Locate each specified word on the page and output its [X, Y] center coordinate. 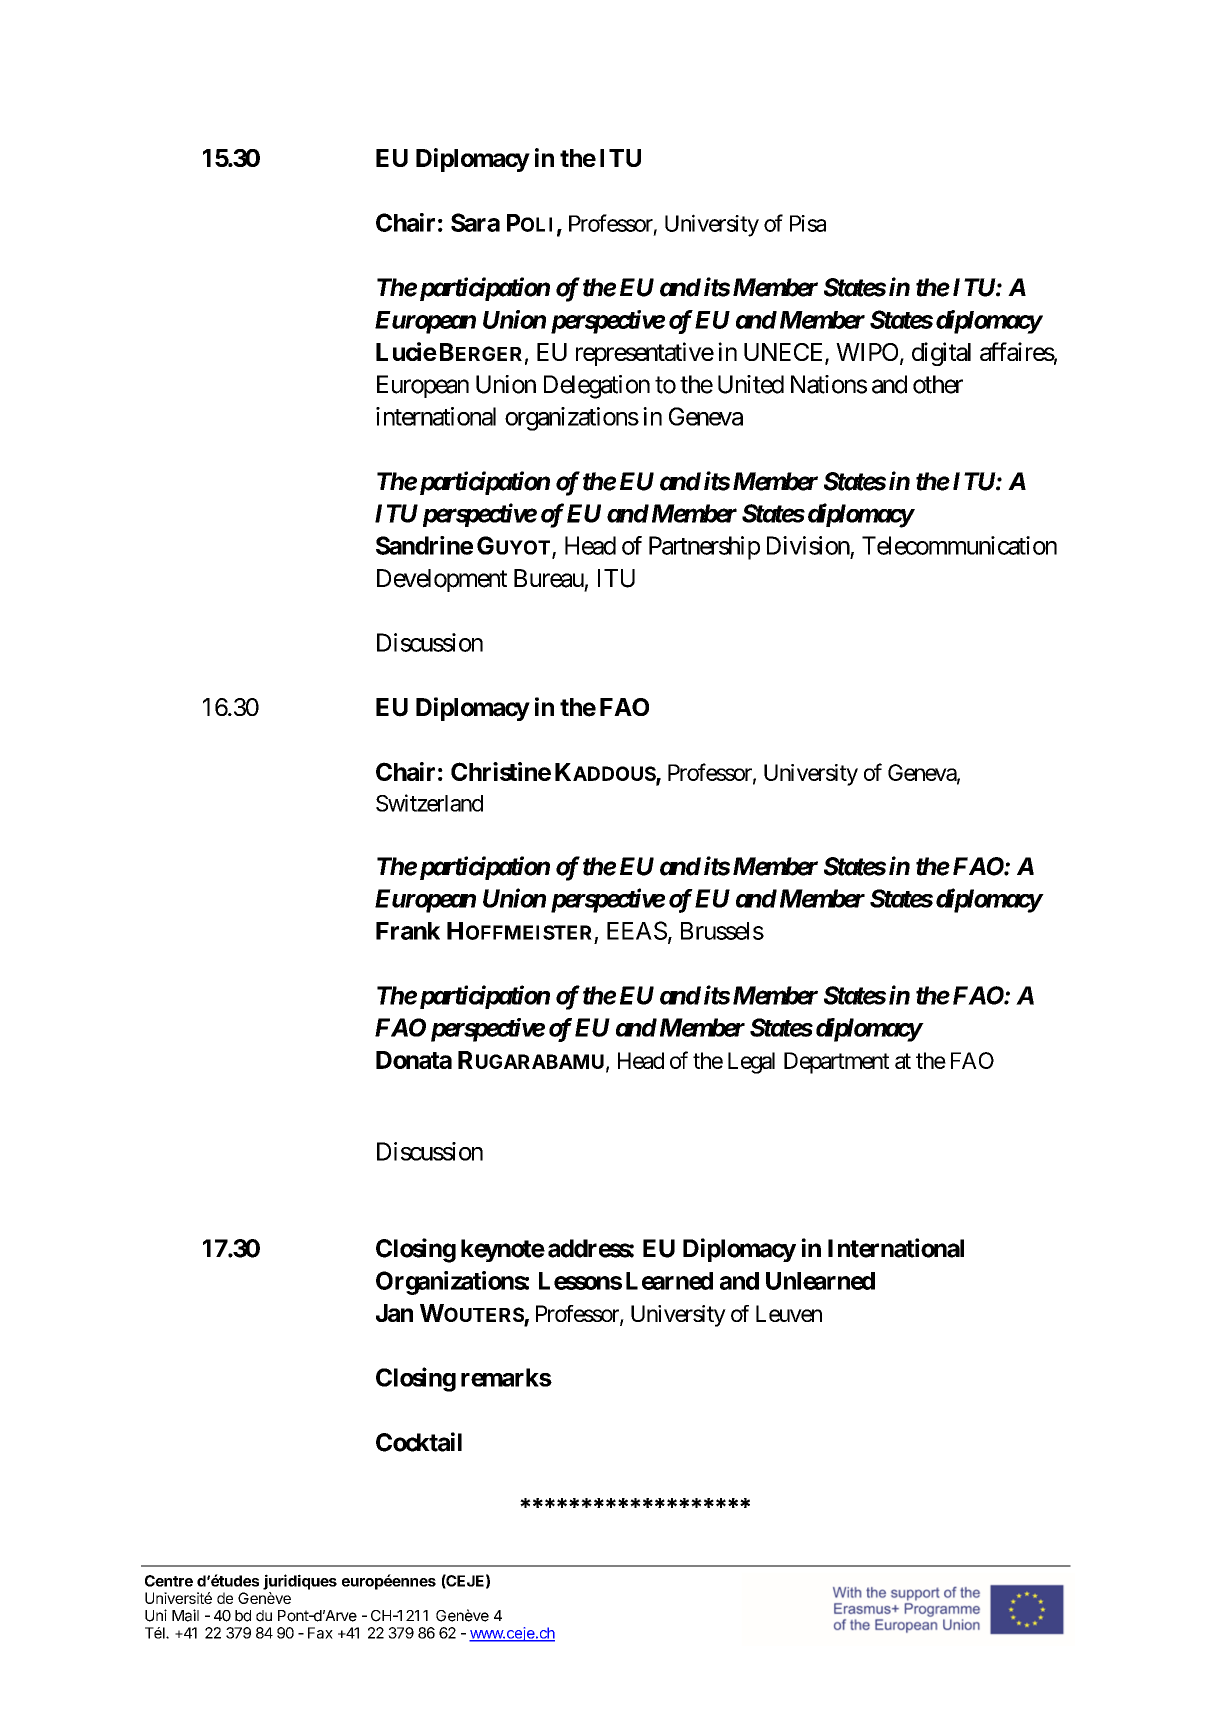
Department [836, 1063]
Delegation [597, 387]
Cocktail [419, 1442]
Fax [320, 1633]
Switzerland [429, 803]
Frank [408, 931]
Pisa [808, 223]
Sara [475, 222]
